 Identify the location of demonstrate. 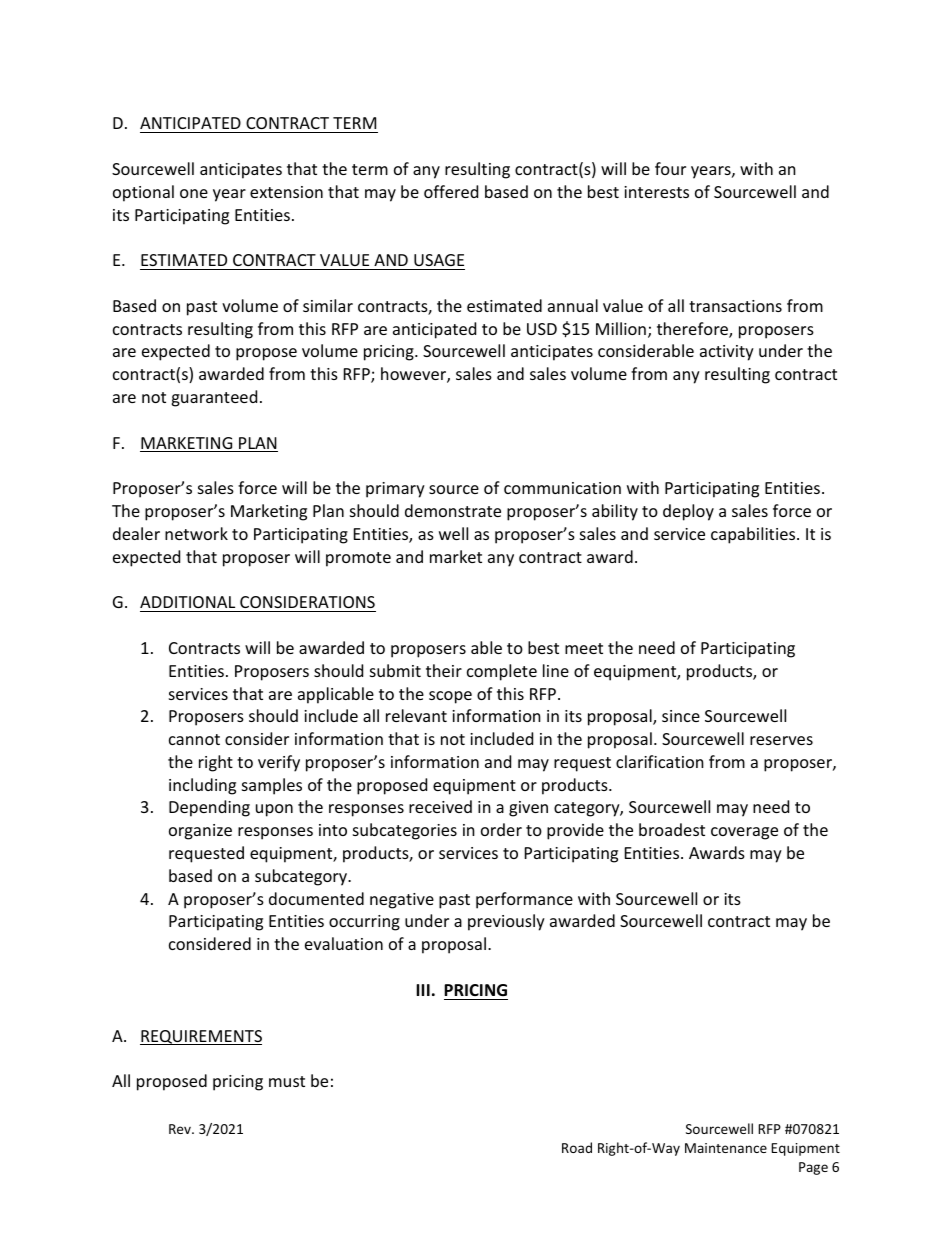
(453, 510).
